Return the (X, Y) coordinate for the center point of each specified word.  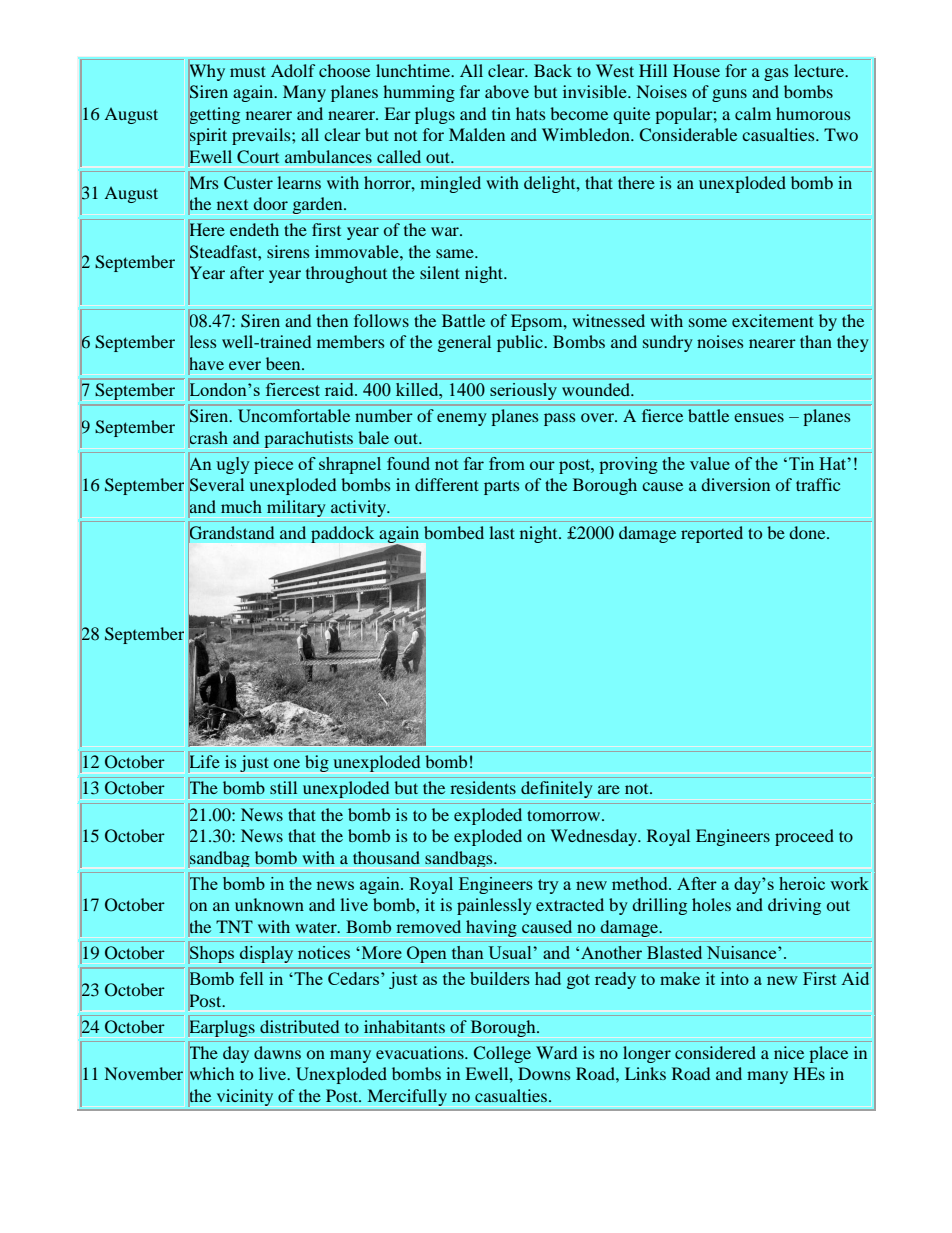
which (211, 1074)
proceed (804, 837)
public (521, 343)
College (502, 1054)
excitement (773, 320)
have (206, 364)
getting (214, 115)
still (283, 787)
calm (753, 113)
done (809, 532)
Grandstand (231, 533)
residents (483, 787)
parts (501, 487)
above (507, 91)
